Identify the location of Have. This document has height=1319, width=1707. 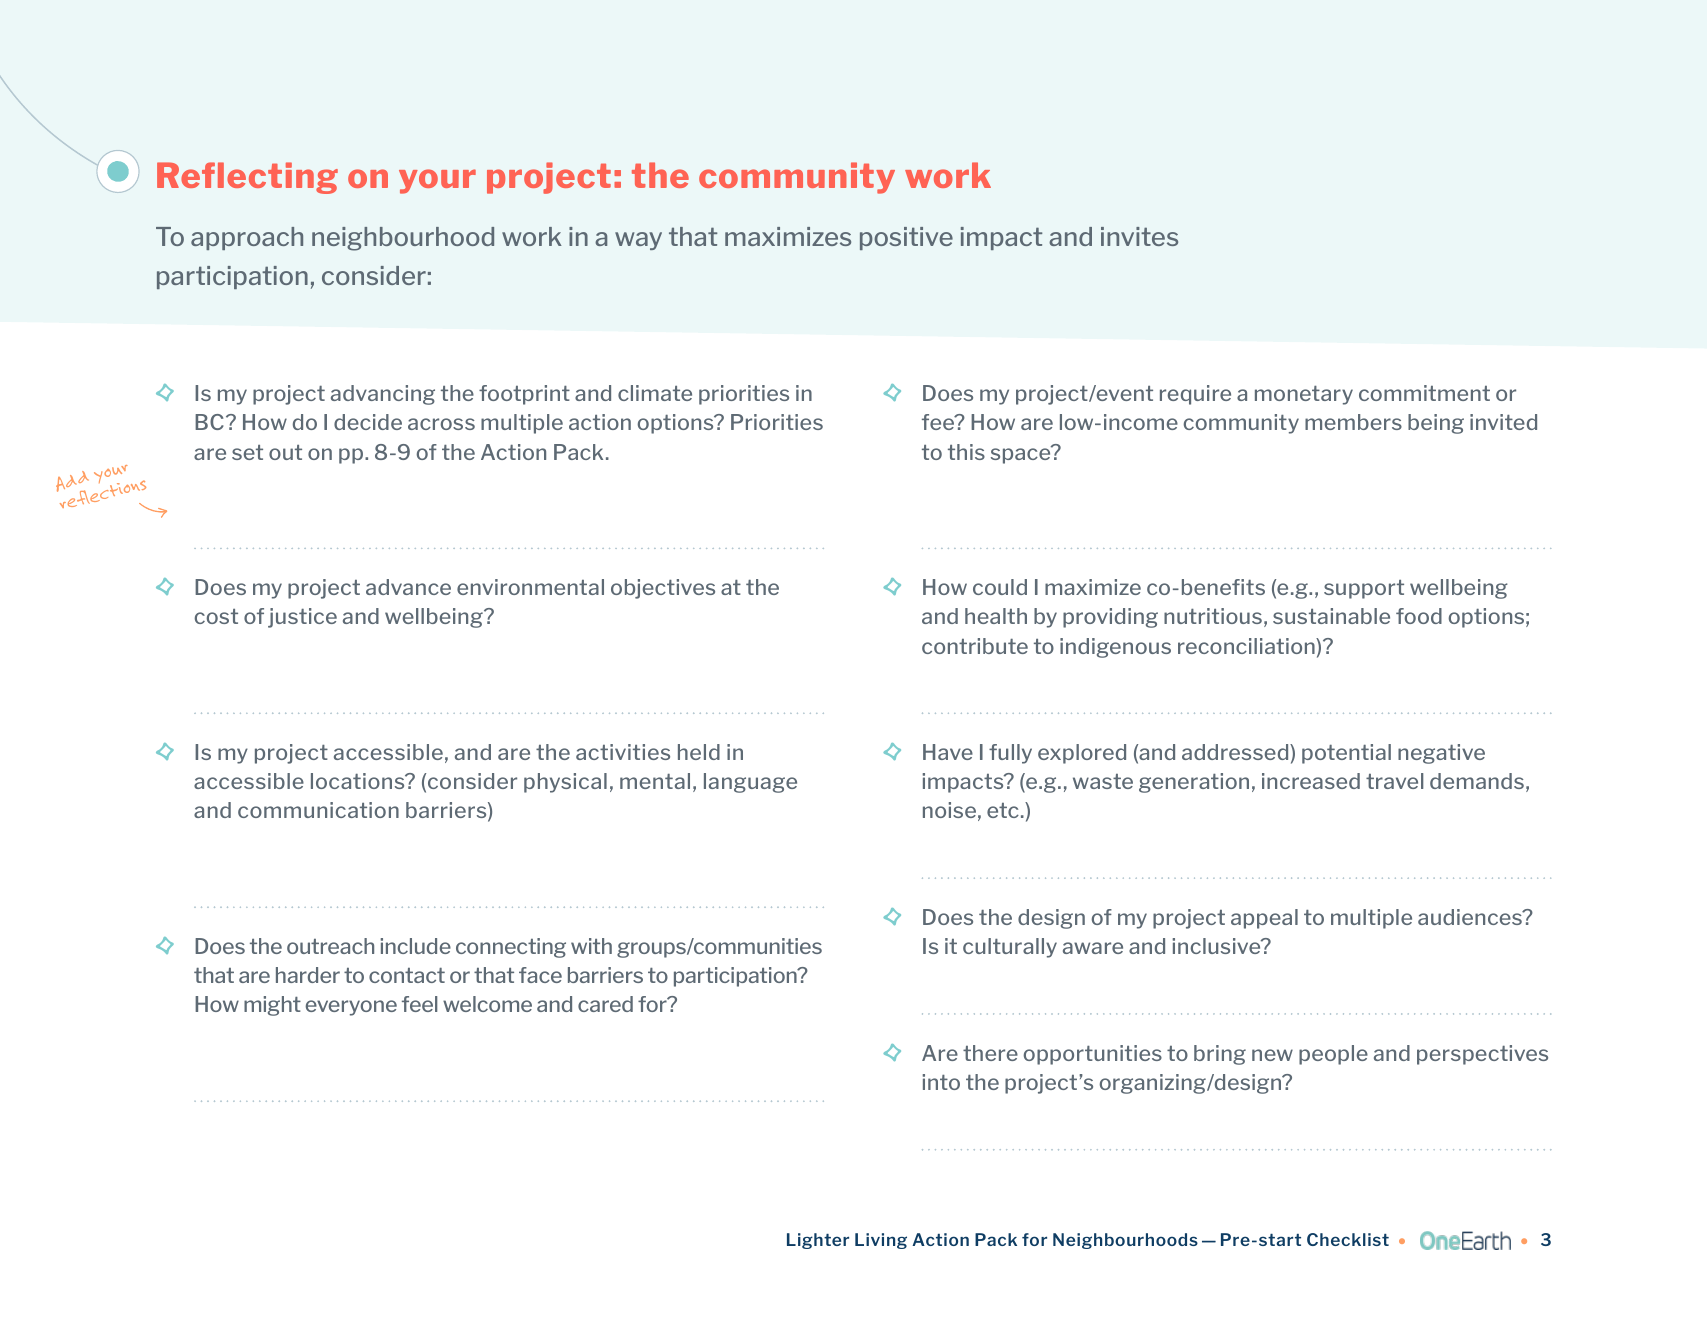
(948, 752).
